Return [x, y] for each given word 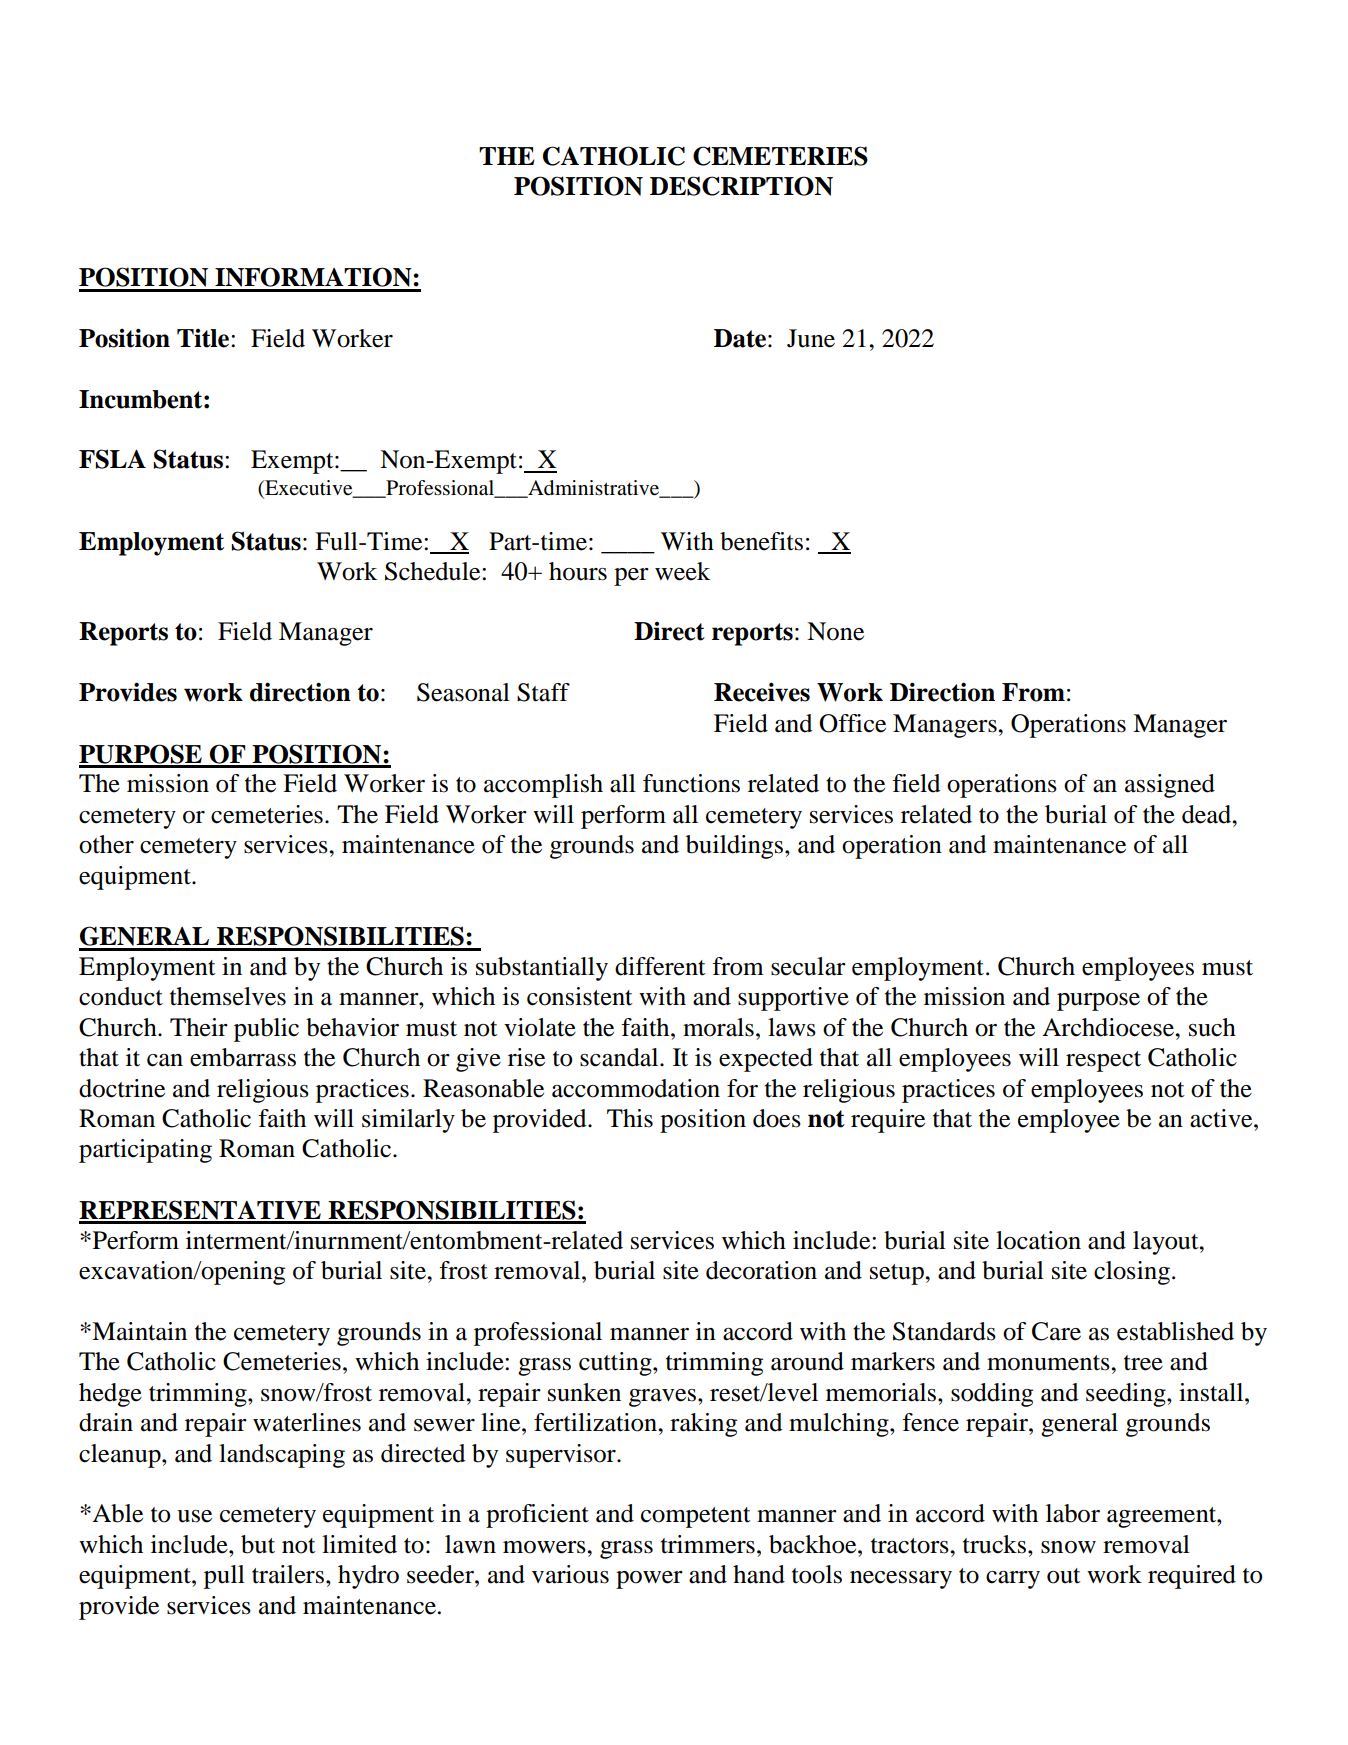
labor [1073, 1513]
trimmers [708, 1544]
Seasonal [463, 692]
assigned [1170, 786]
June [811, 338]
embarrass [243, 1057]
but [258, 1544]
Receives [762, 692]
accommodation [636, 1088]
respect [1103, 1061]
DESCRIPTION [741, 186]
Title [204, 338]
